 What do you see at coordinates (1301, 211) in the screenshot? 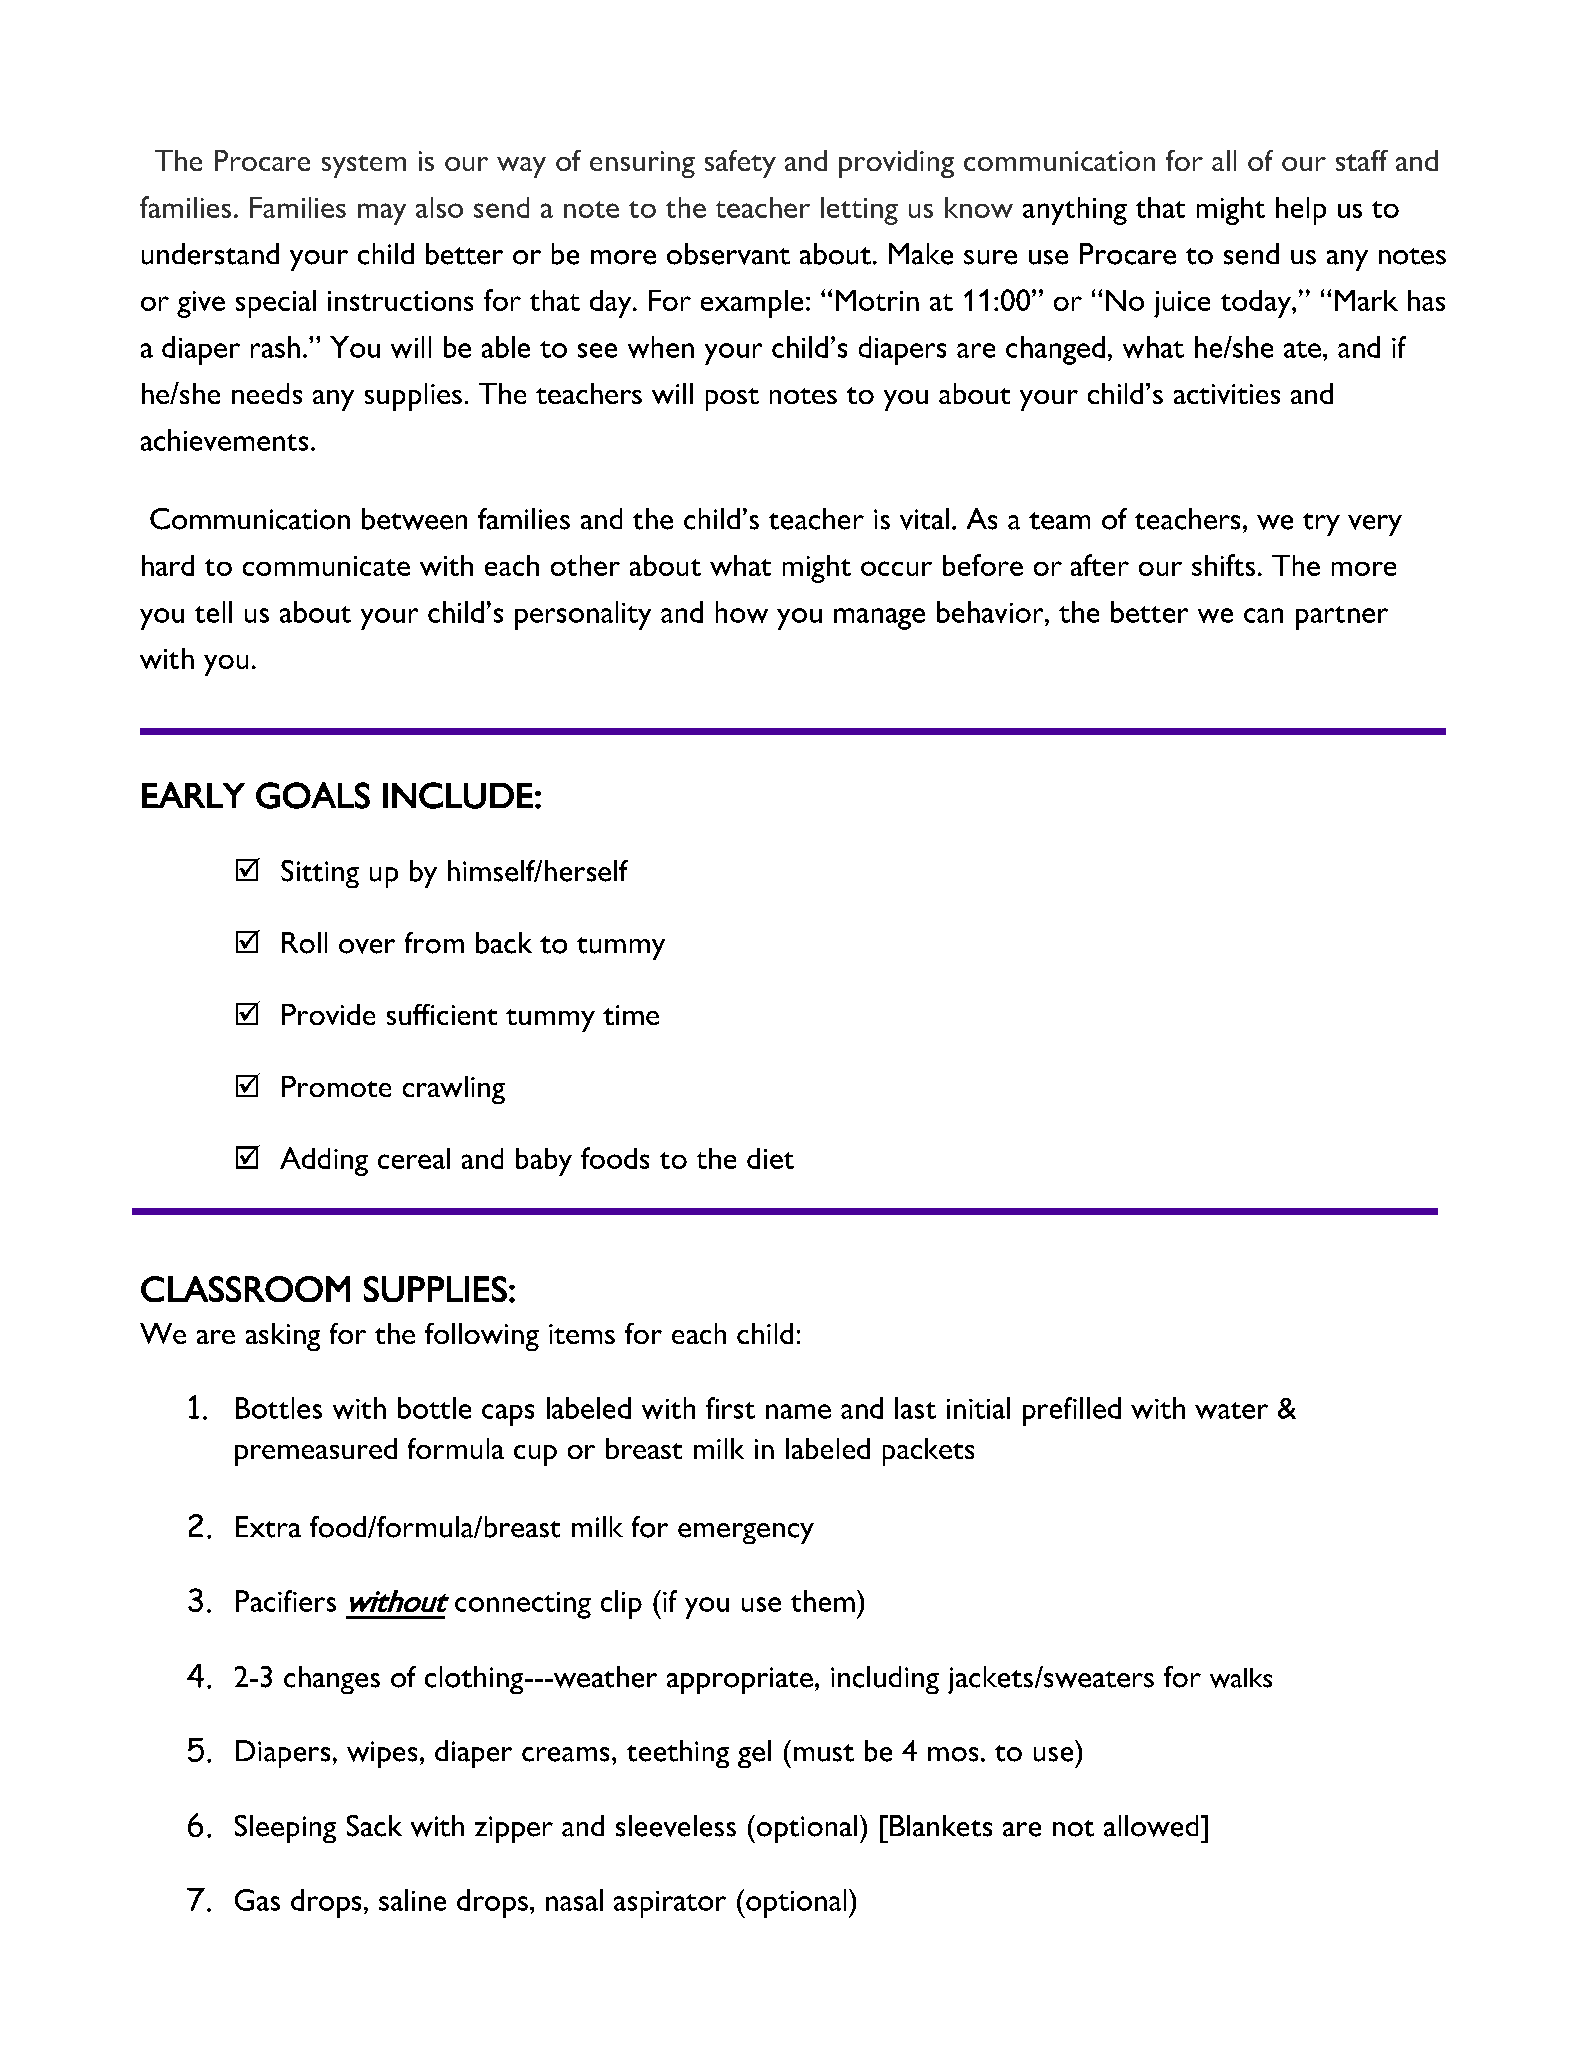
I see `help` at bounding box center [1301, 211].
